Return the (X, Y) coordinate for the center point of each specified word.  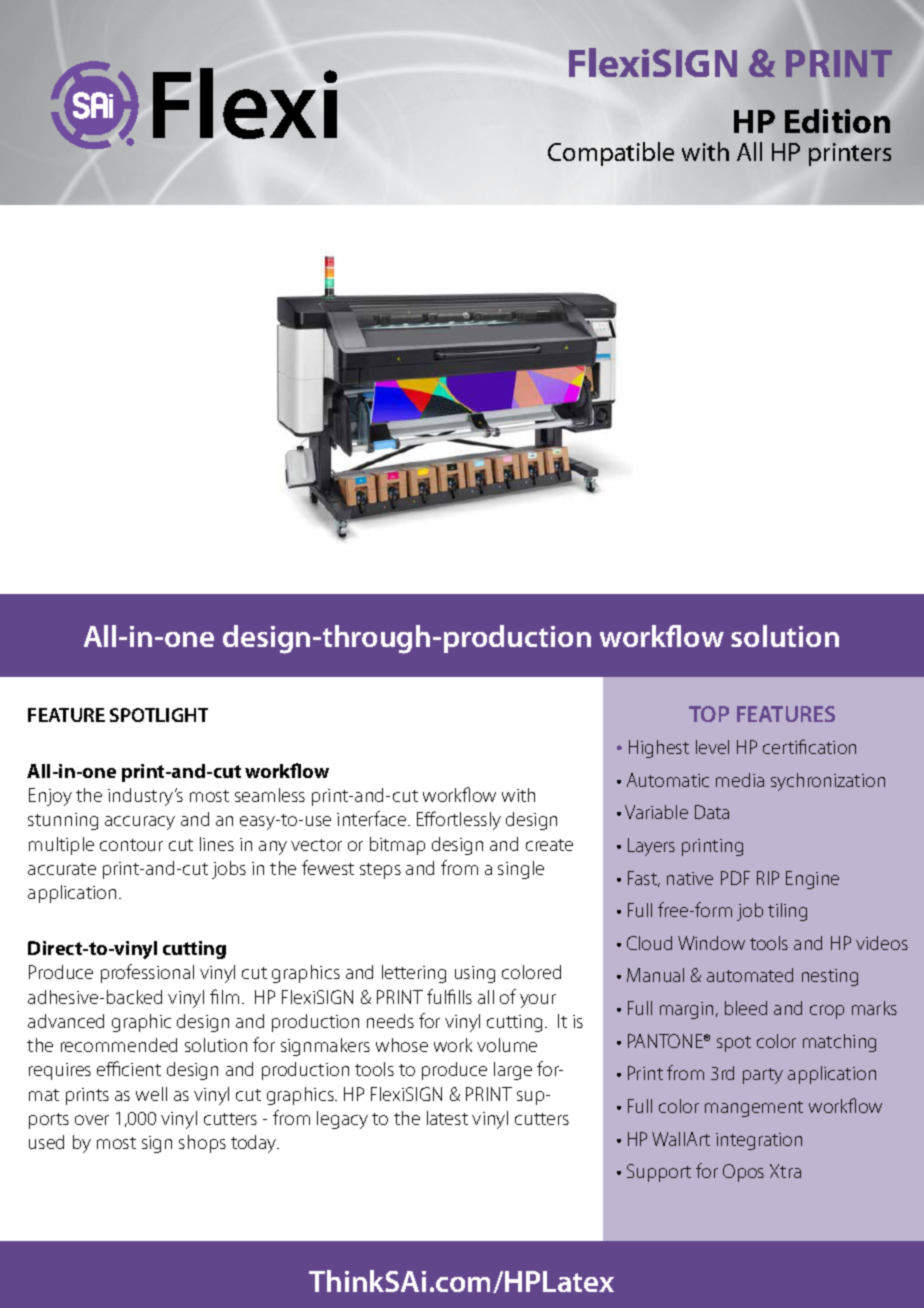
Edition (837, 121)
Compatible (611, 154)
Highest (659, 749)
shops (202, 1144)
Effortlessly (459, 820)
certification (809, 746)
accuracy (140, 823)
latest (447, 1118)
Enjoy (50, 797)
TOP (709, 714)
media (740, 780)
